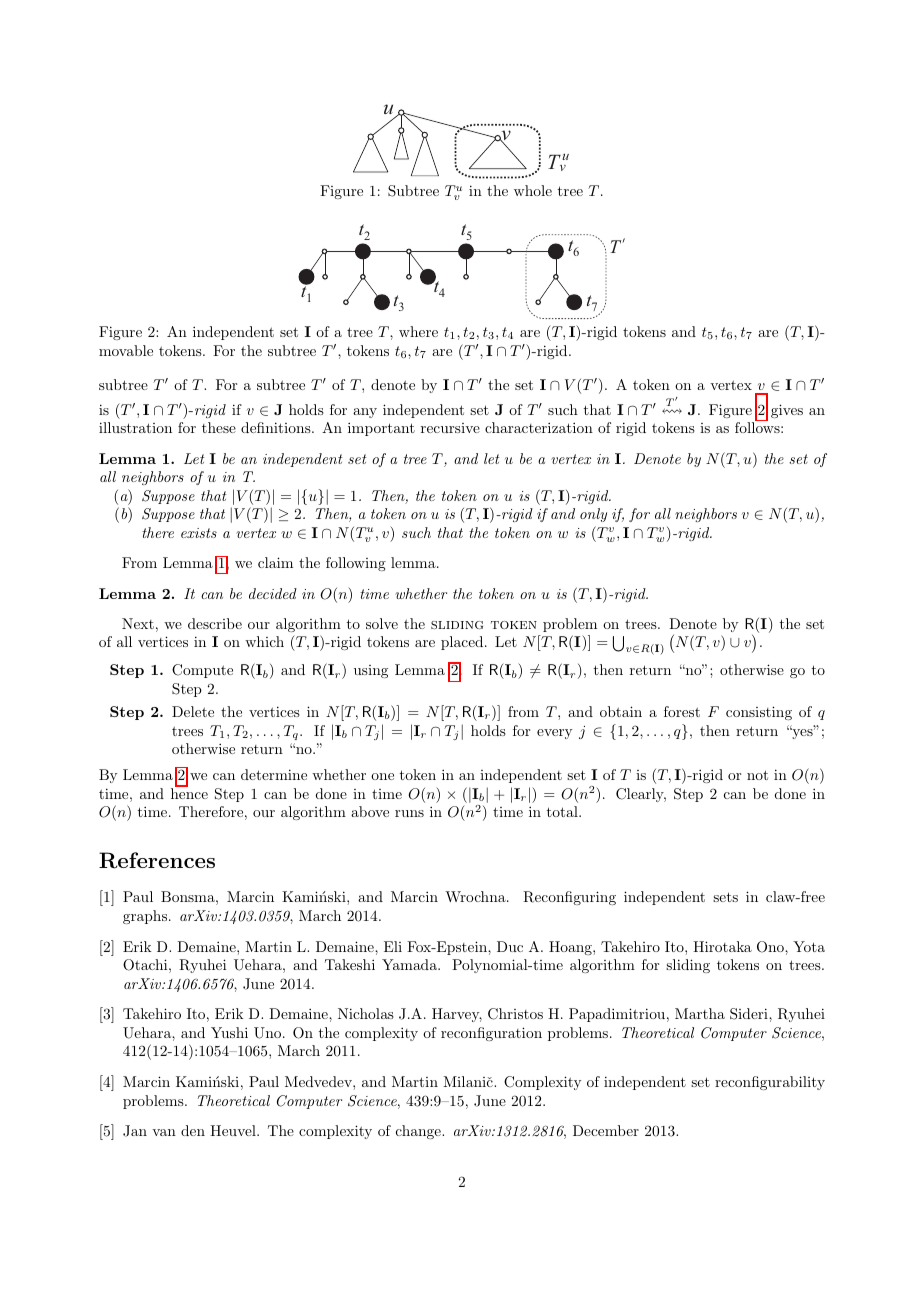 This screenshot has height=1308, width=924. Describe the element at coordinates (533, 190) in the screenshot. I see `whole` at that location.
